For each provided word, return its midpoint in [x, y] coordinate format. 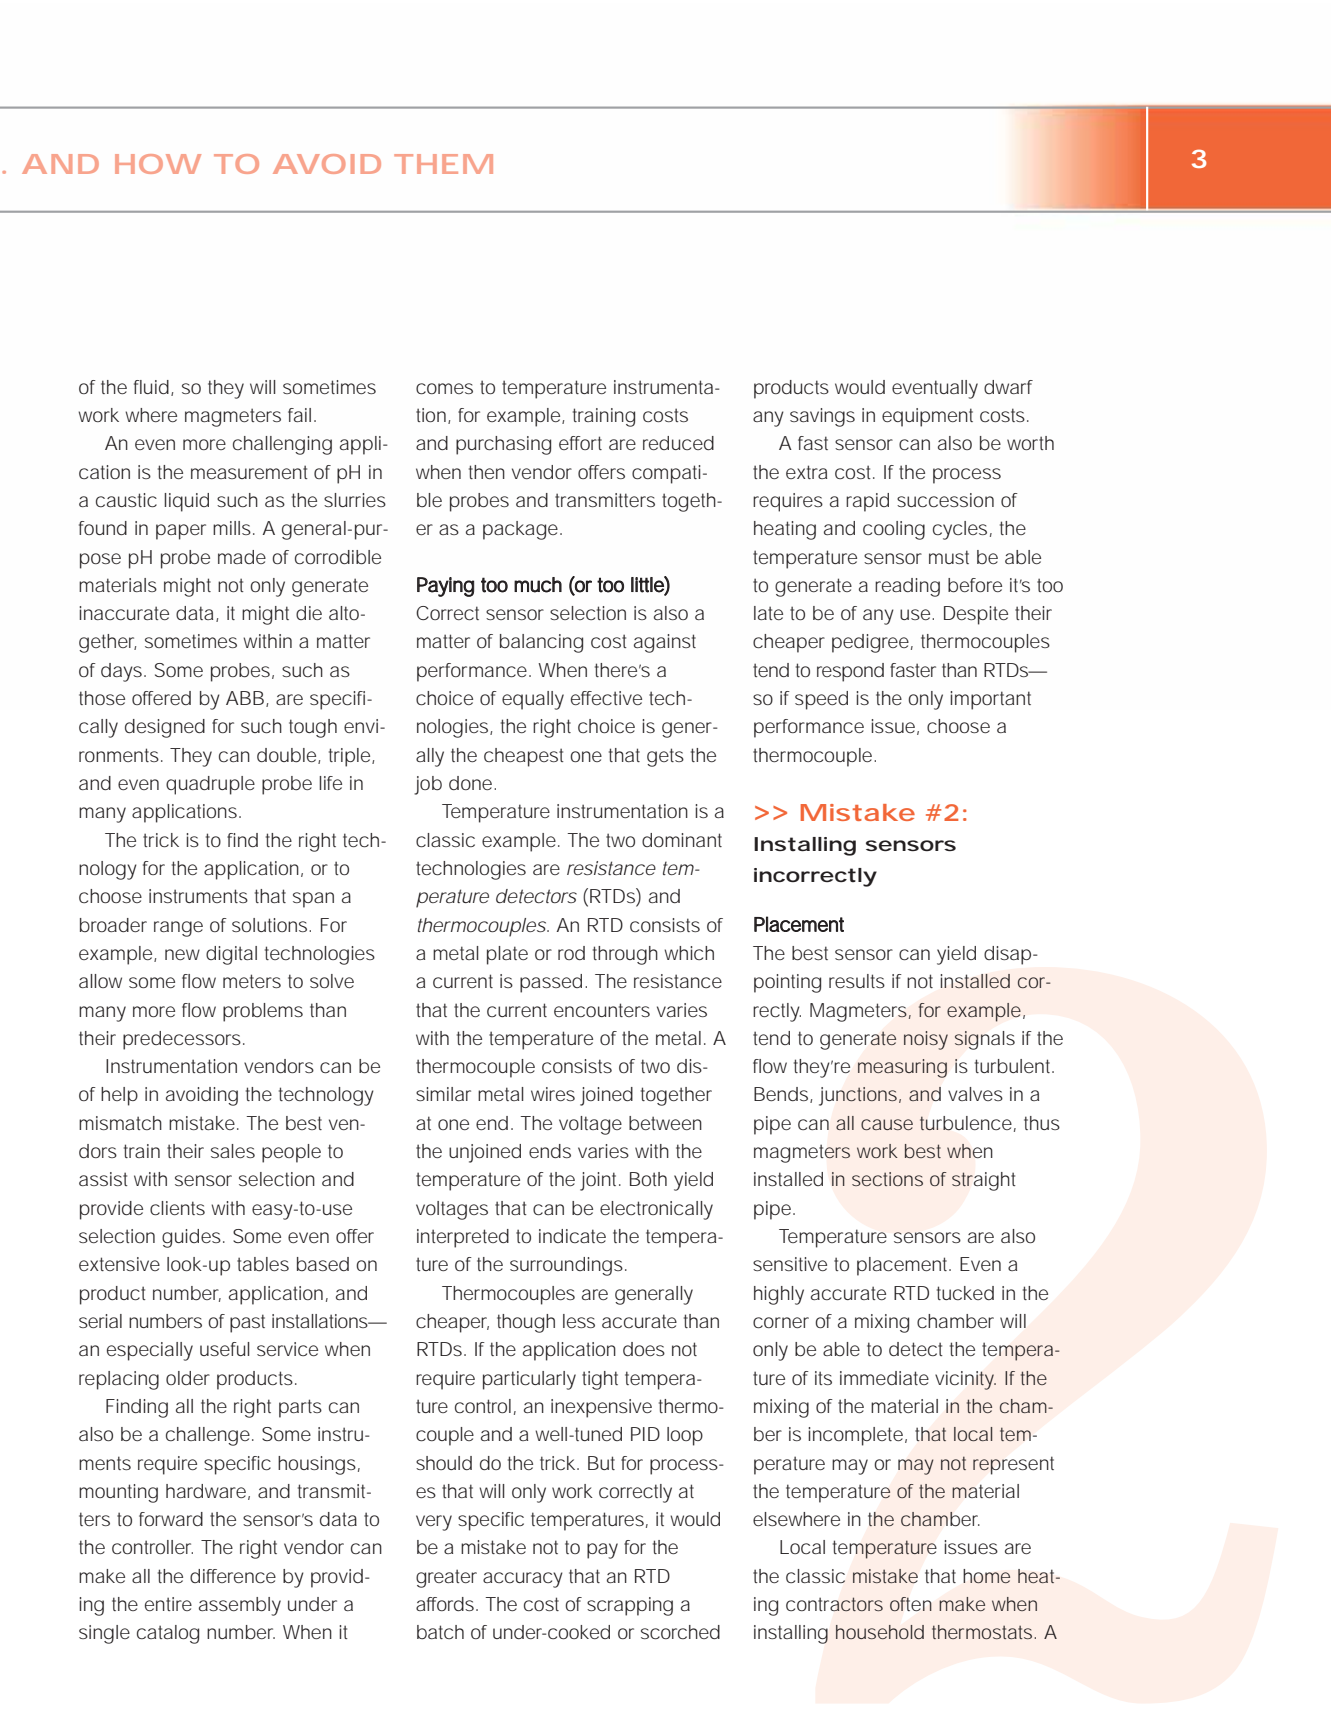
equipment [927, 417]
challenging [282, 445]
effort [580, 443]
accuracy [523, 1580]
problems [263, 1012]
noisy [926, 1040]
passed [551, 983]
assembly [240, 1606]
